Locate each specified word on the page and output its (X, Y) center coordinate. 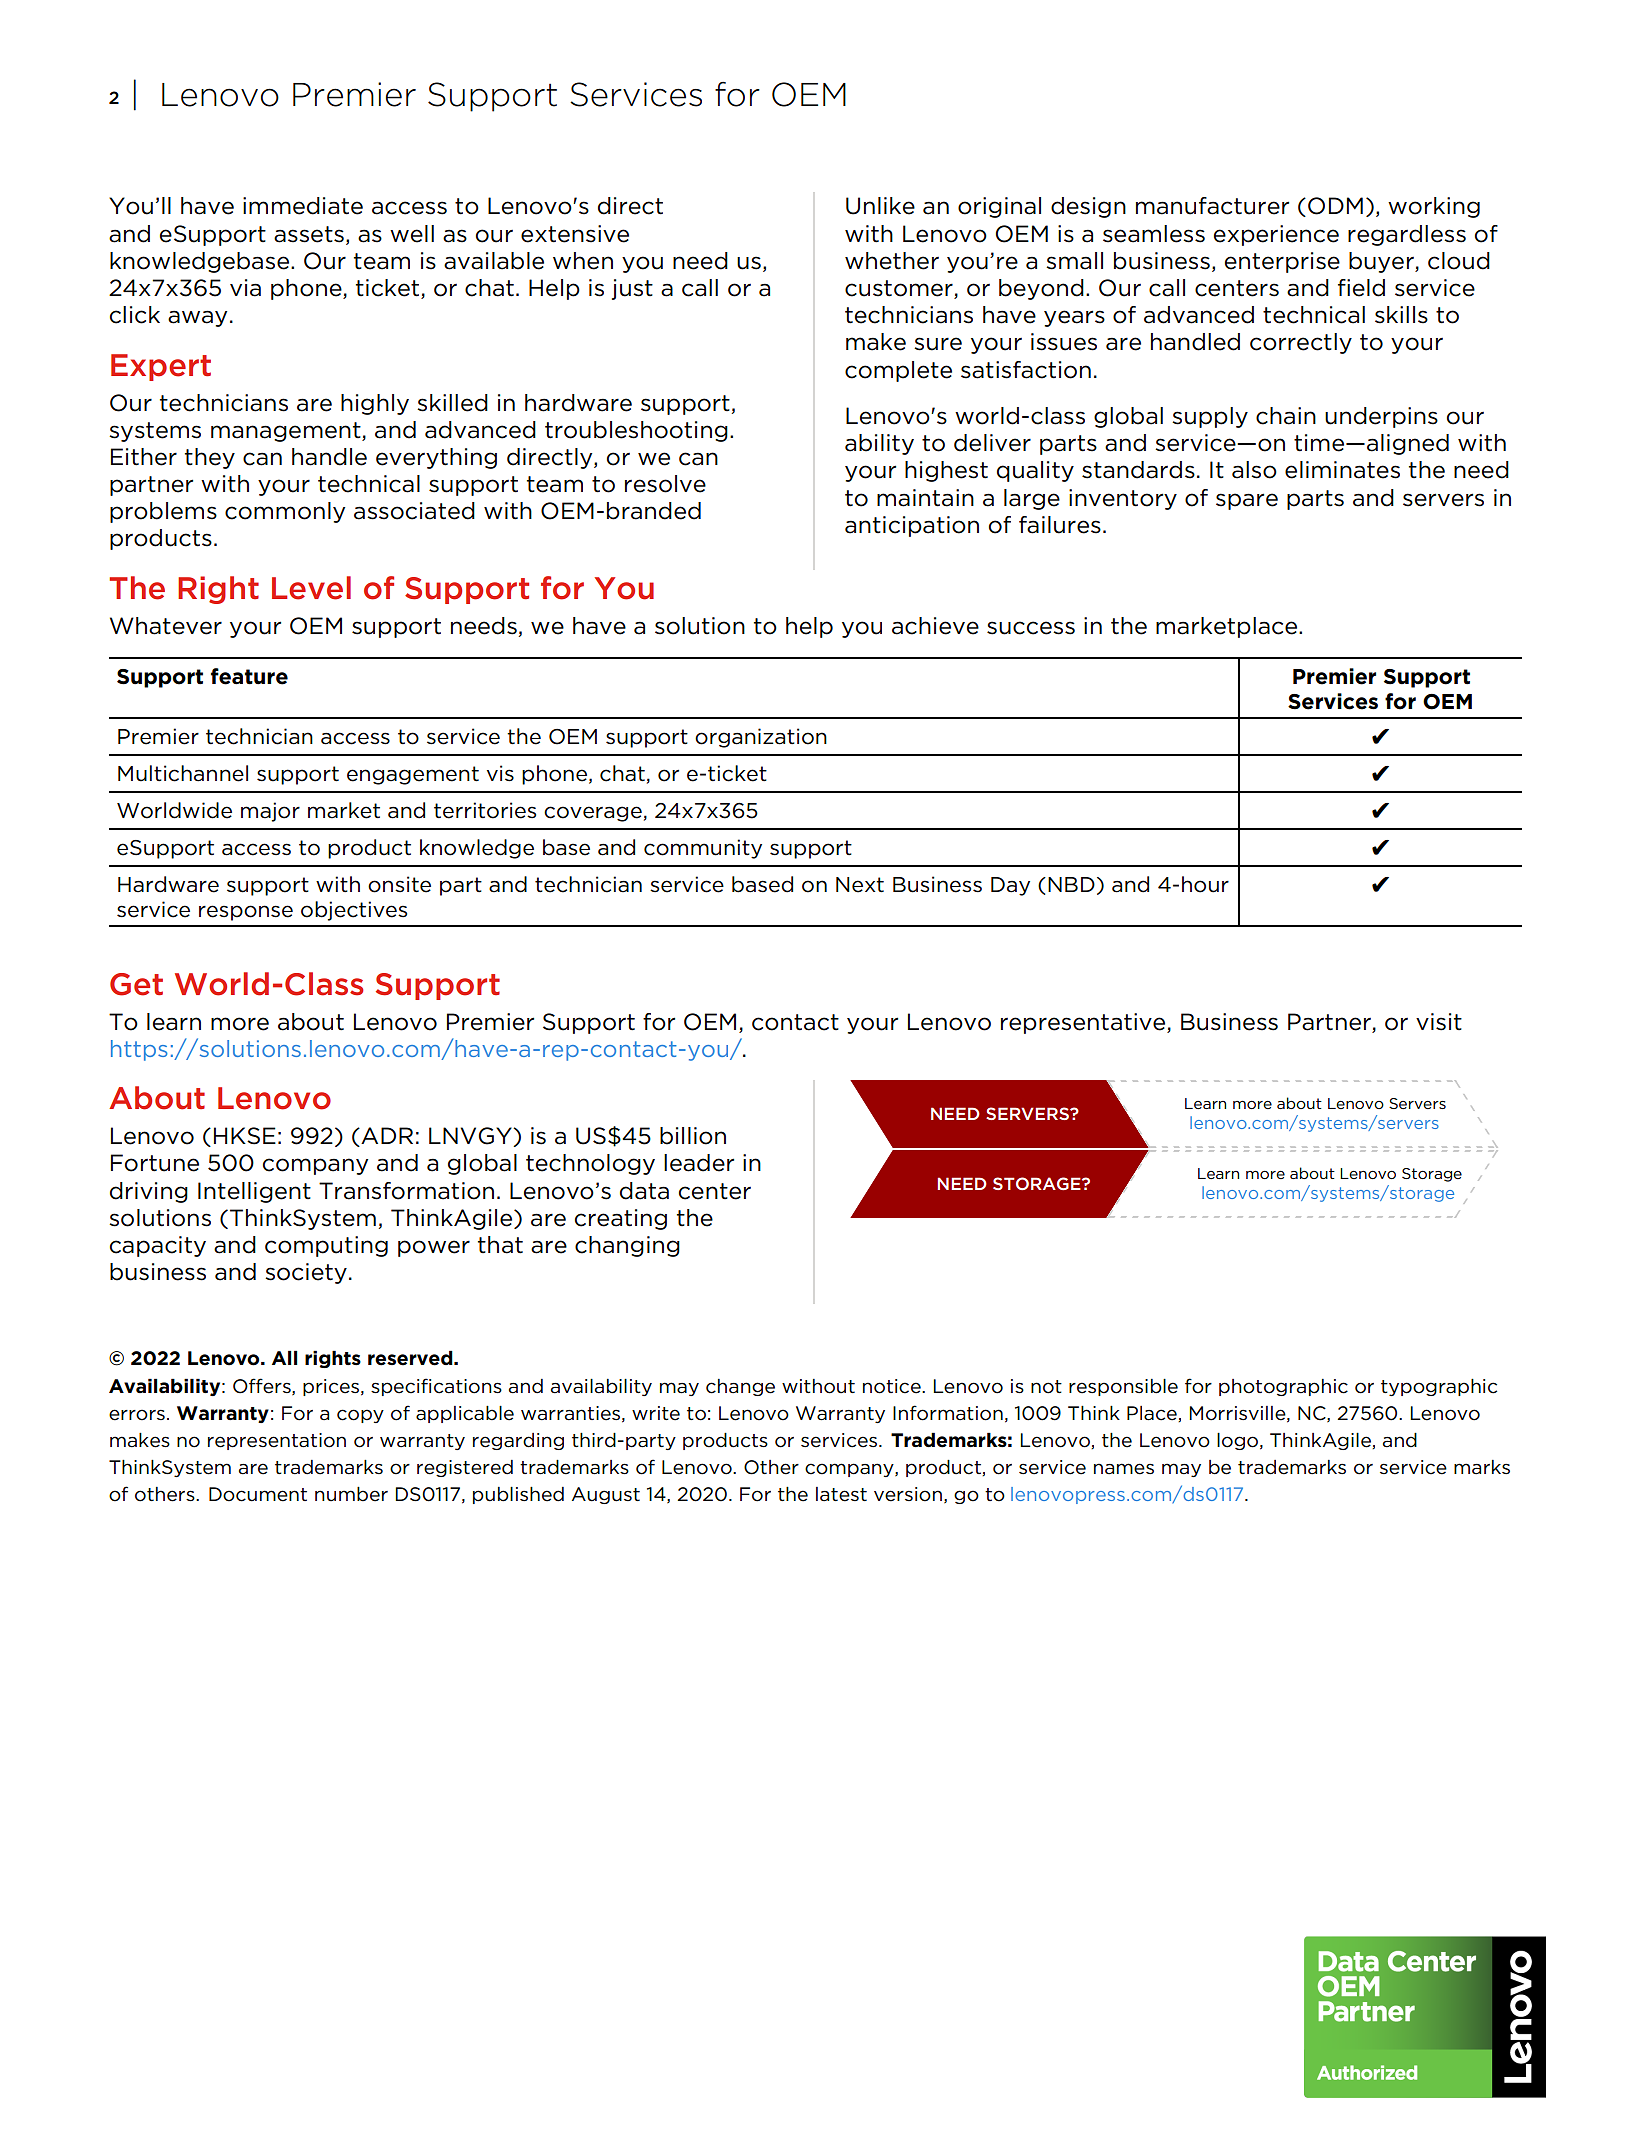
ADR (386, 1137)
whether (892, 261)
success (1031, 628)
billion (693, 1136)
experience (1276, 235)
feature (249, 676)
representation (277, 1441)
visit (1439, 1022)
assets (309, 234)
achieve (935, 626)
